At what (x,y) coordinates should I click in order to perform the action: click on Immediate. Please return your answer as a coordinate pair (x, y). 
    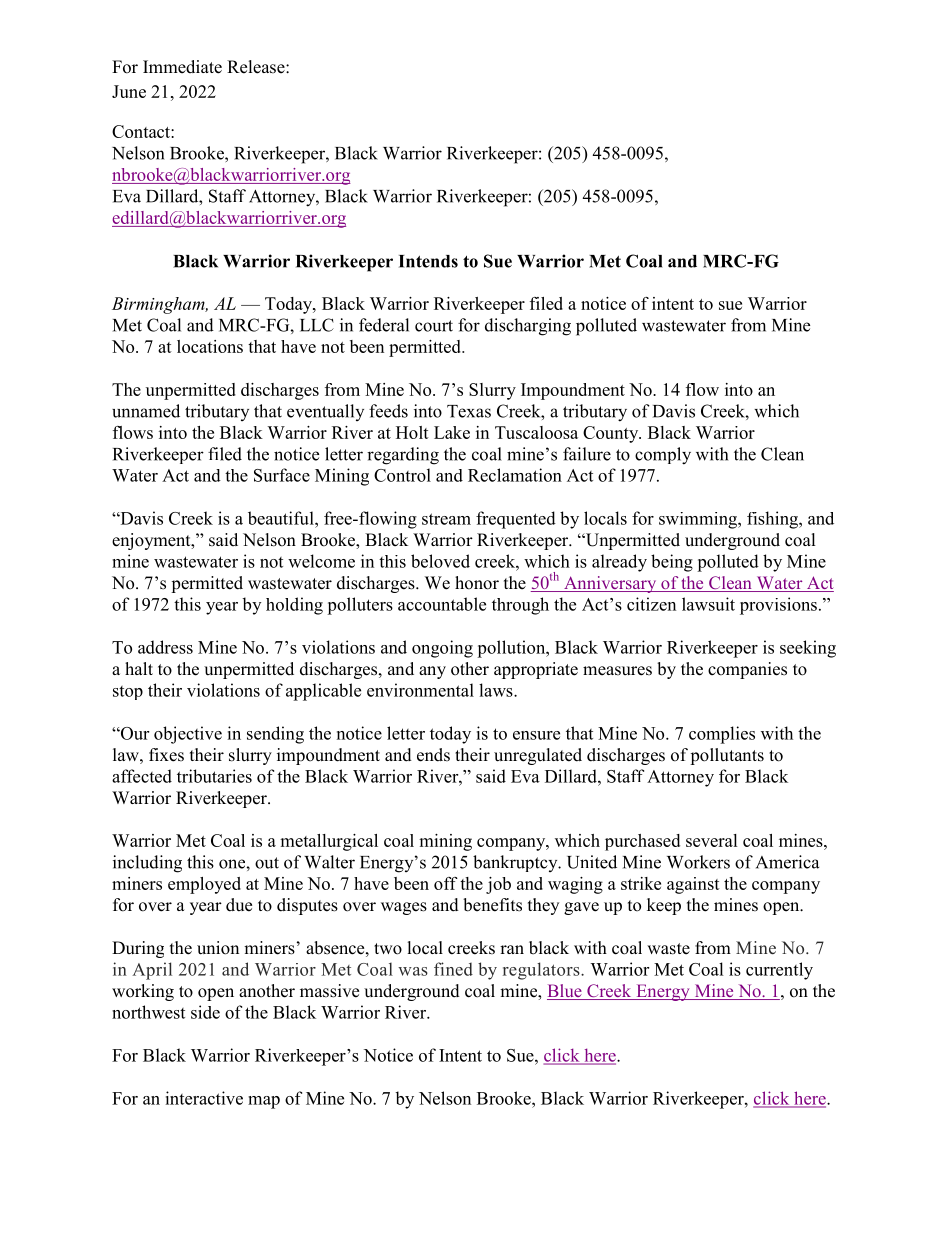
    Looking at the image, I should click on (182, 67).
